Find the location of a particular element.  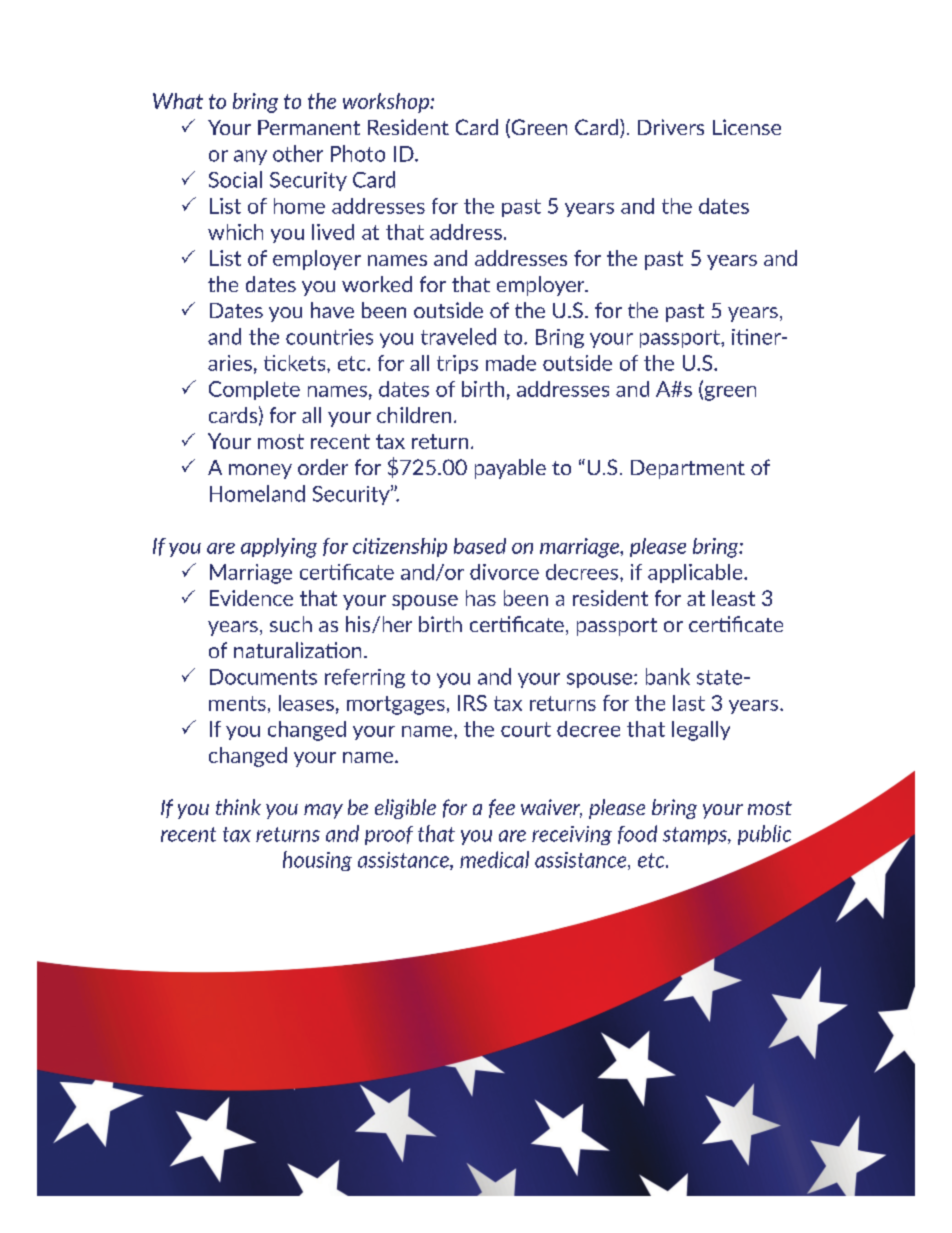

money is located at coordinates (260, 471).
